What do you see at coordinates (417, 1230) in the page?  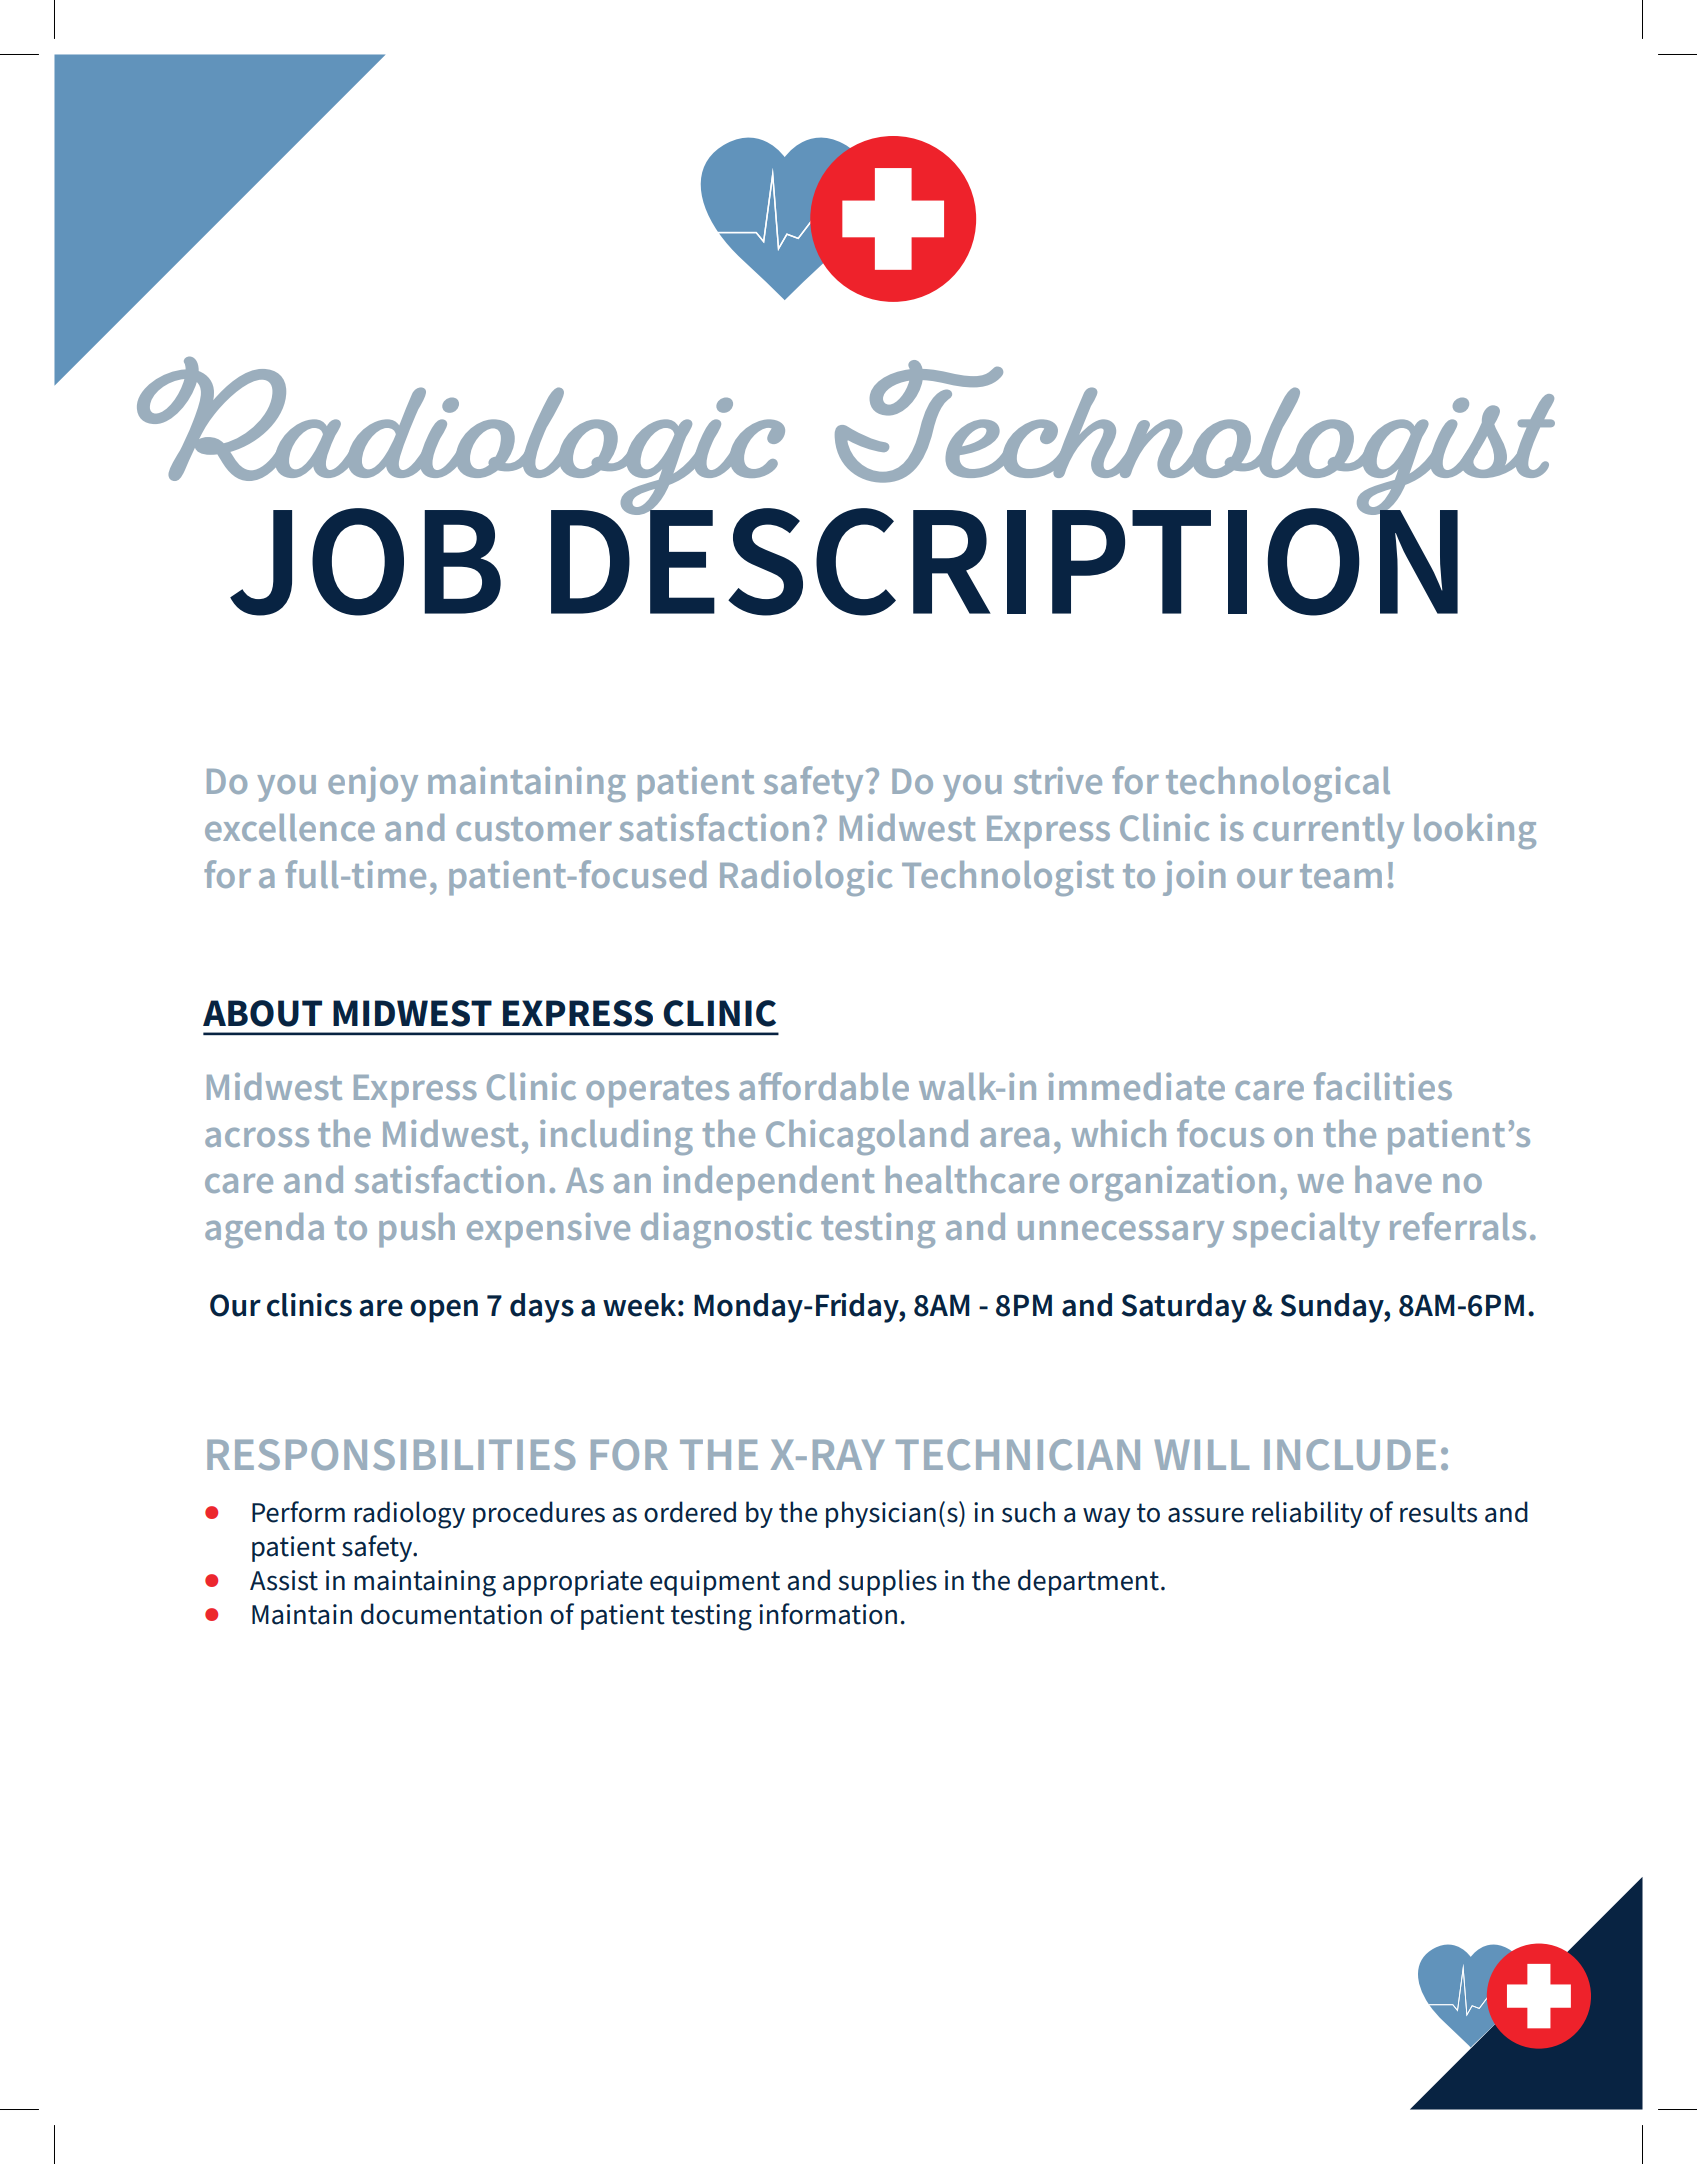 I see `push` at bounding box center [417, 1230].
